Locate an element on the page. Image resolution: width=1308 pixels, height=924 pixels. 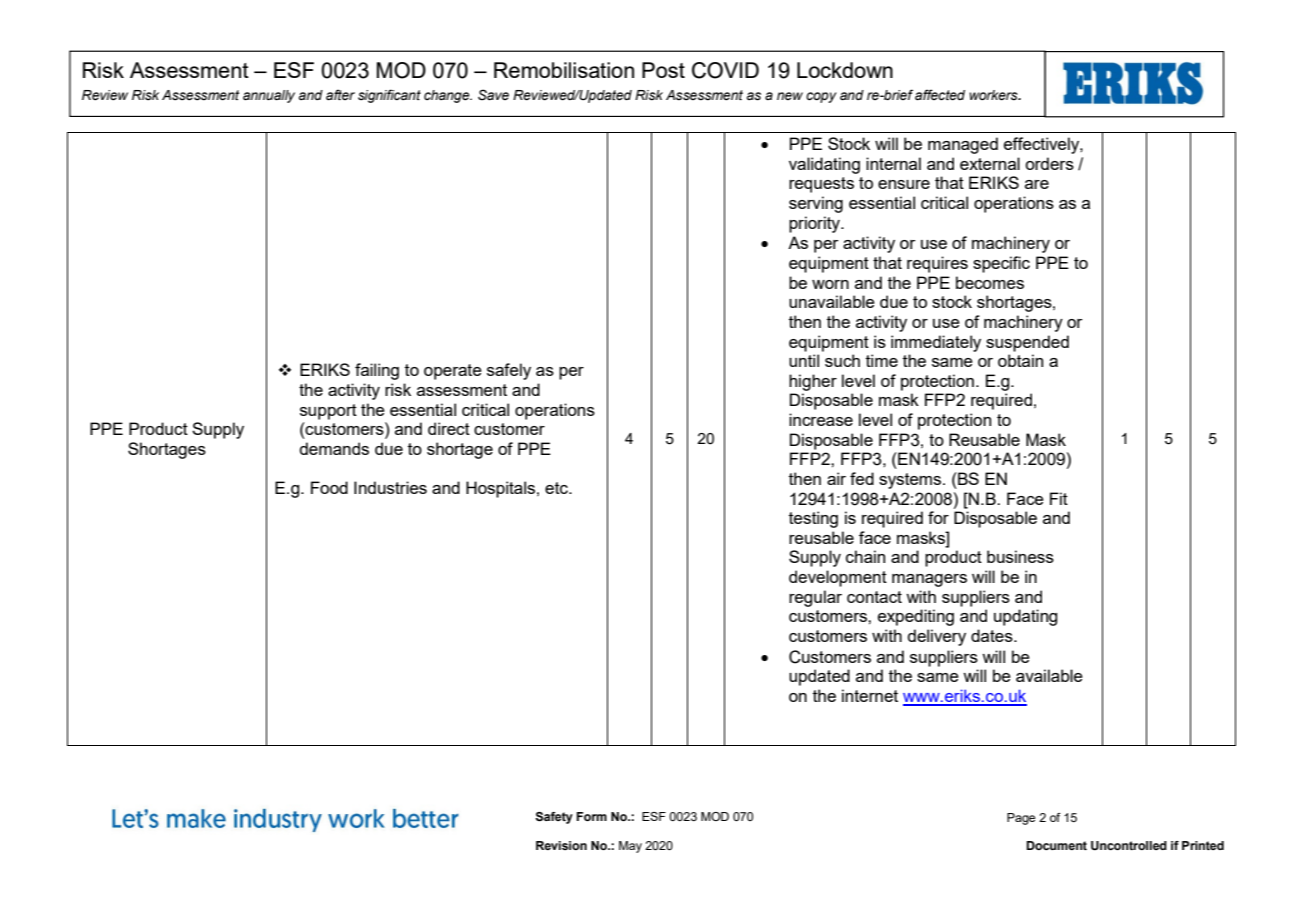
significant is located at coordinates (389, 96).
